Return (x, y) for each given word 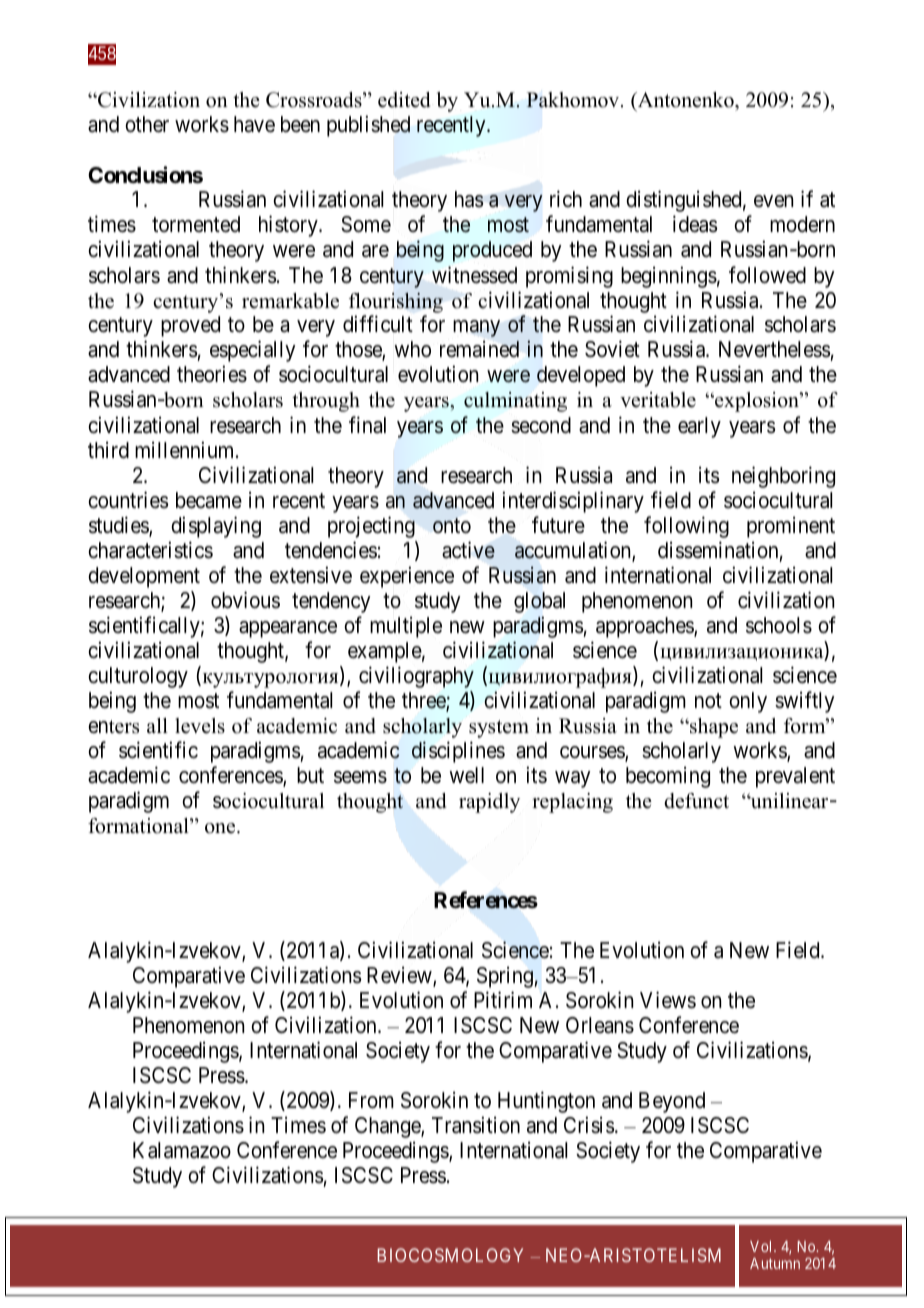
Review (400, 976)
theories (212, 374)
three (424, 701)
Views (668, 1000)
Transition (476, 1125)
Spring (506, 977)
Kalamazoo (182, 1150)
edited (404, 100)
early (699, 427)
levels (200, 726)
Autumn (775, 1263)
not (708, 701)
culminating (515, 402)
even (773, 201)
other (147, 124)
